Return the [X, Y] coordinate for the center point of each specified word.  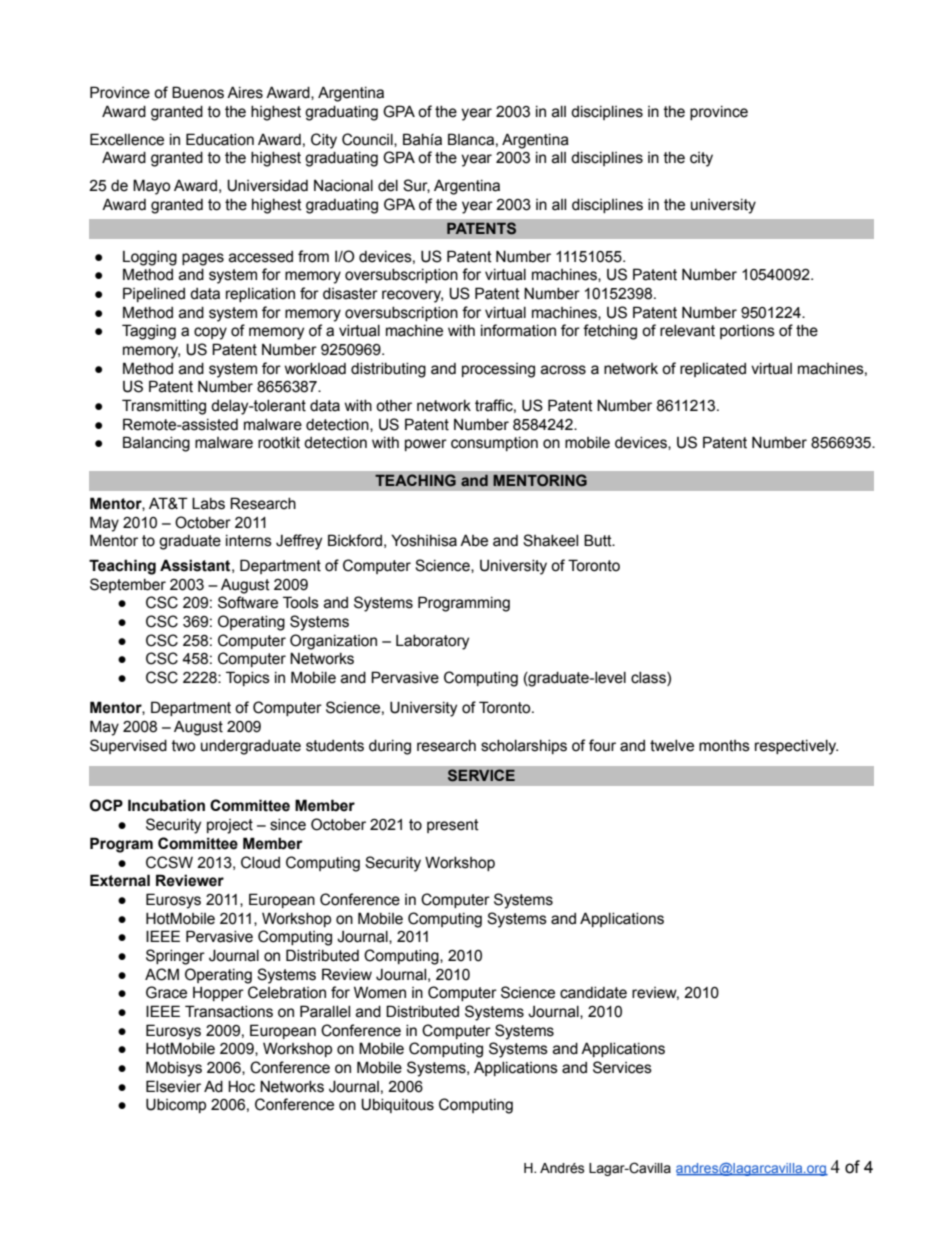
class [649, 679]
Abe [474, 540]
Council [368, 140]
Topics [248, 678]
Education [220, 139]
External [120, 880]
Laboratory [432, 642]
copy [210, 333]
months [724, 746]
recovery [412, 296]
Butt [599, 540]
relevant [687, 331]
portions [747, 332]
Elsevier [173, 1086]
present [453, 826]
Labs [208, 503]
